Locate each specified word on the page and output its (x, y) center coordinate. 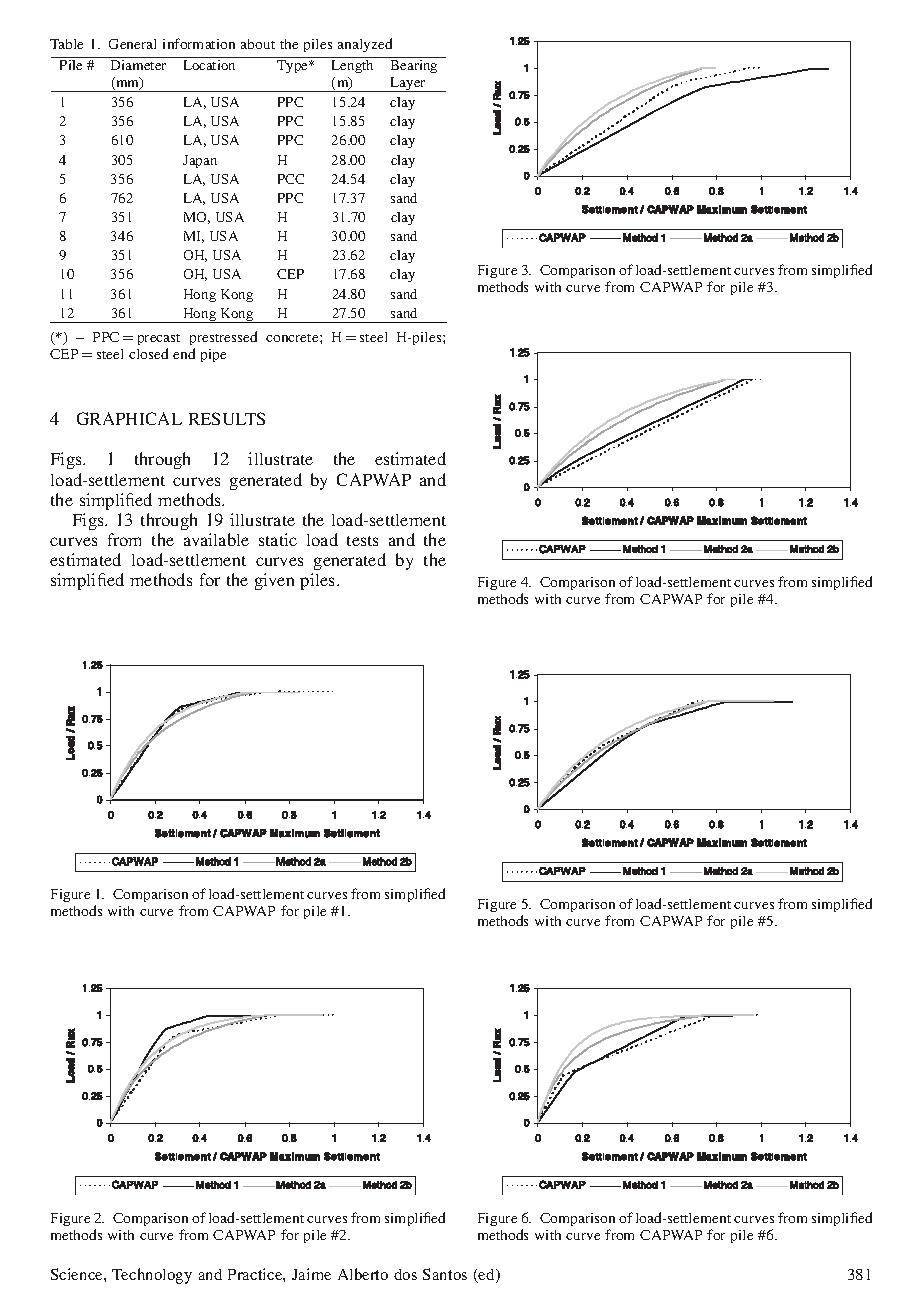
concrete (293, 338)
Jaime (311, 1274)
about (258, 44)
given (274, 581)
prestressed (223, 338)
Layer (408, 84)
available (216, 539)
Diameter (138, 65)
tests (362, 541)
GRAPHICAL (129, 418)
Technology (152, 1276)
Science (78, 1274)
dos (405, 1274)
